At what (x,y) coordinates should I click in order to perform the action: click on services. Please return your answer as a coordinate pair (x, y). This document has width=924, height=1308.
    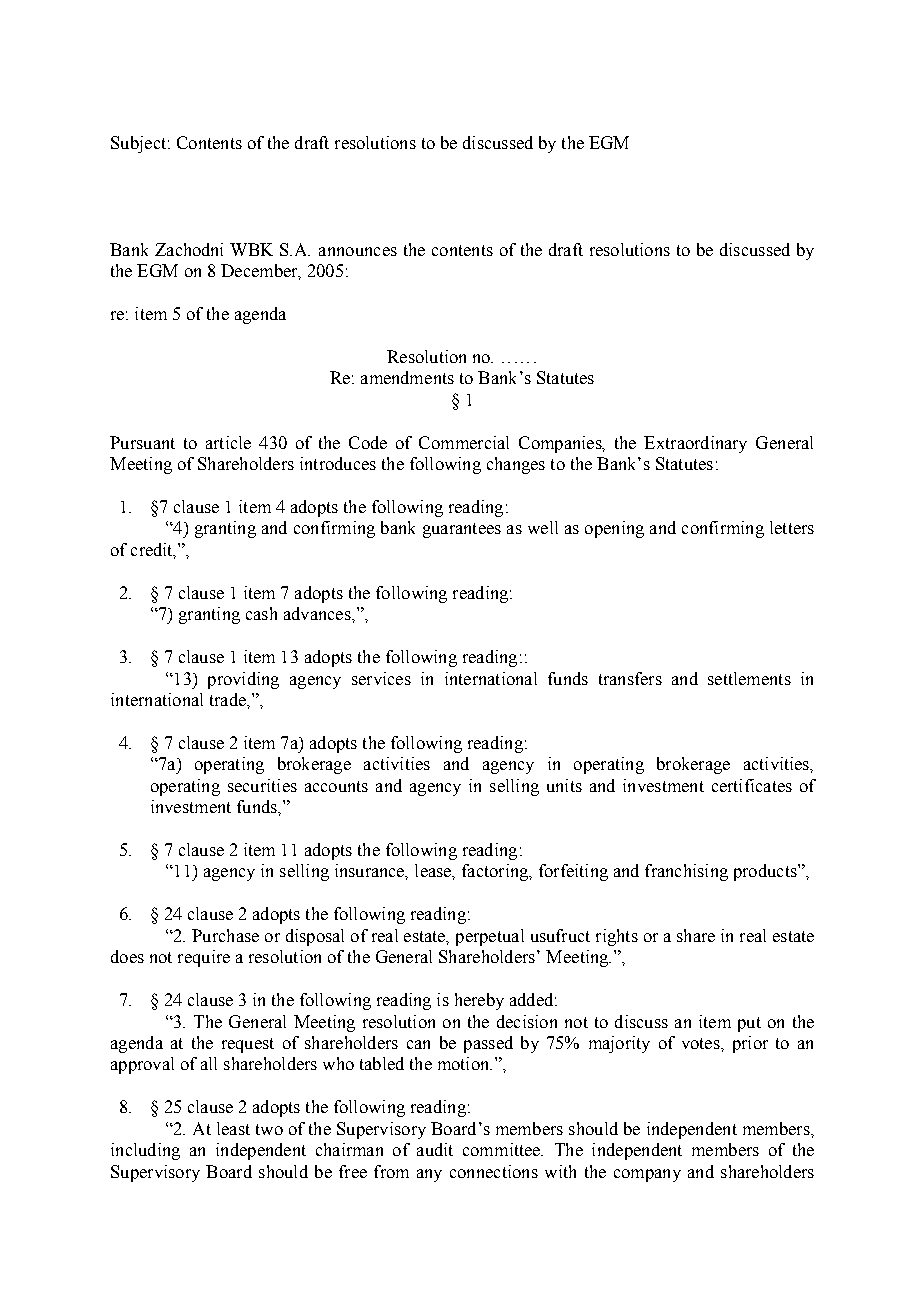
    Looking at the image, I should click on (381, 678).
